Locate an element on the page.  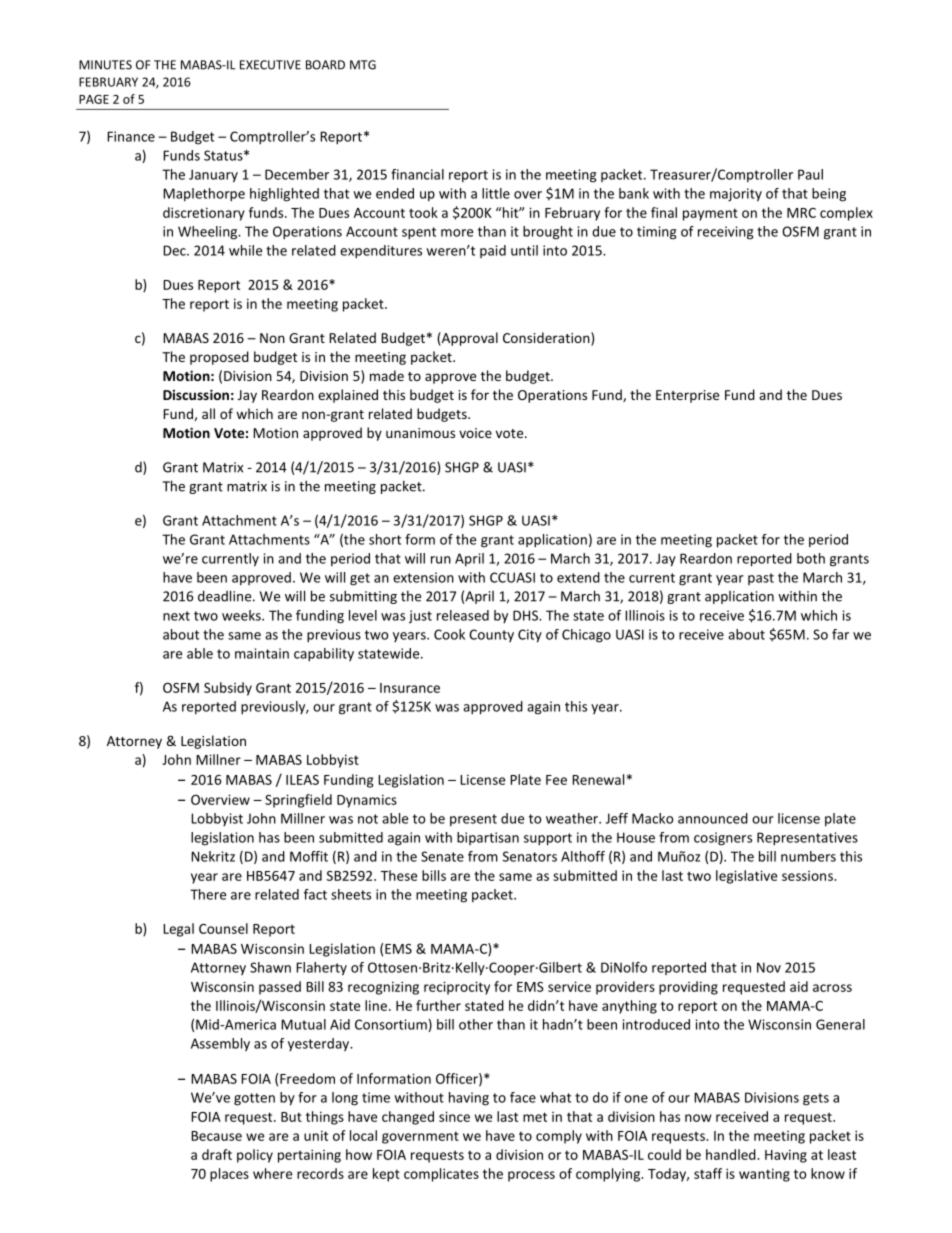
released is located at coordinates (463, 615).
